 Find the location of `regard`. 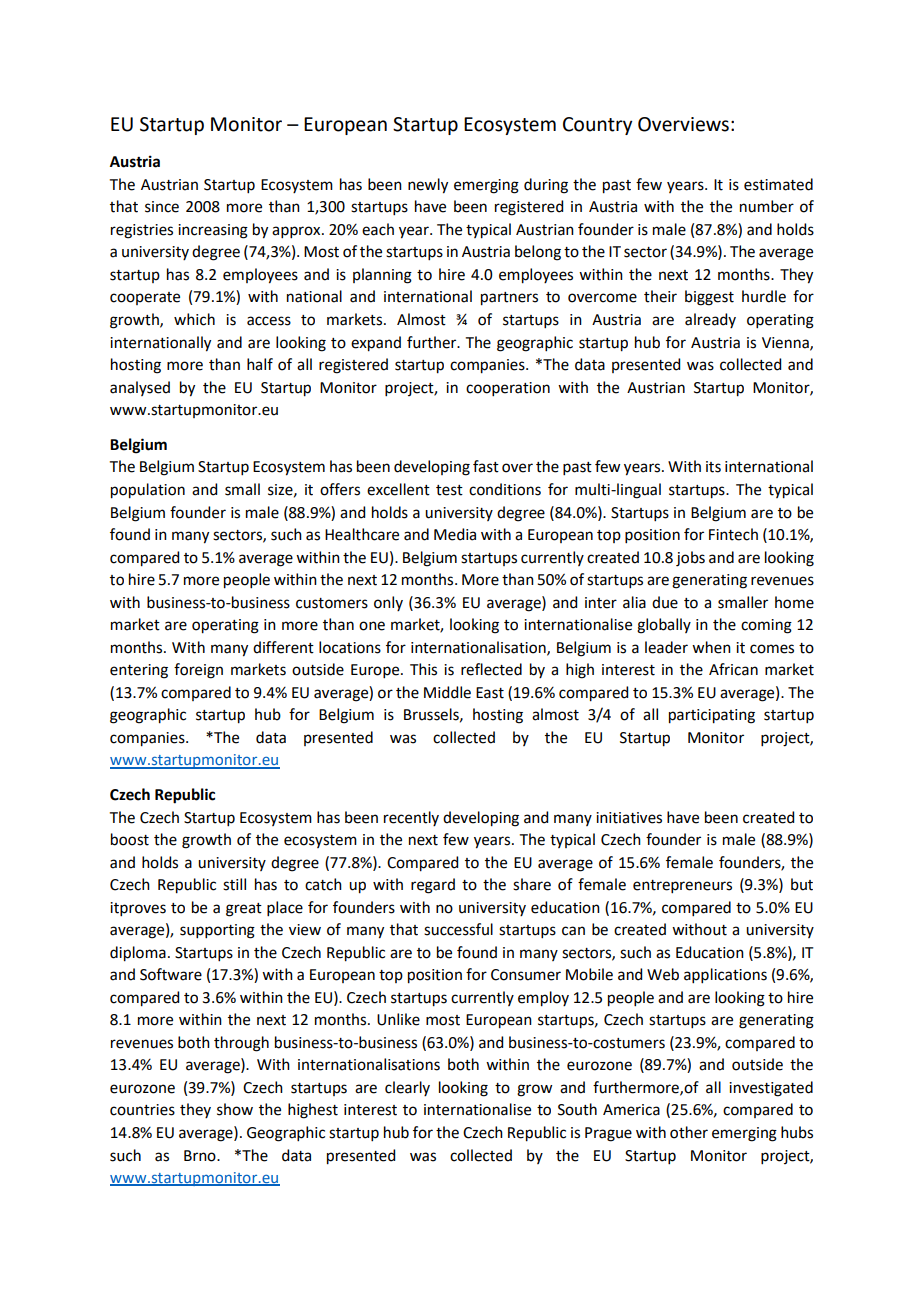

regard is located at coordinates (433, 886).
